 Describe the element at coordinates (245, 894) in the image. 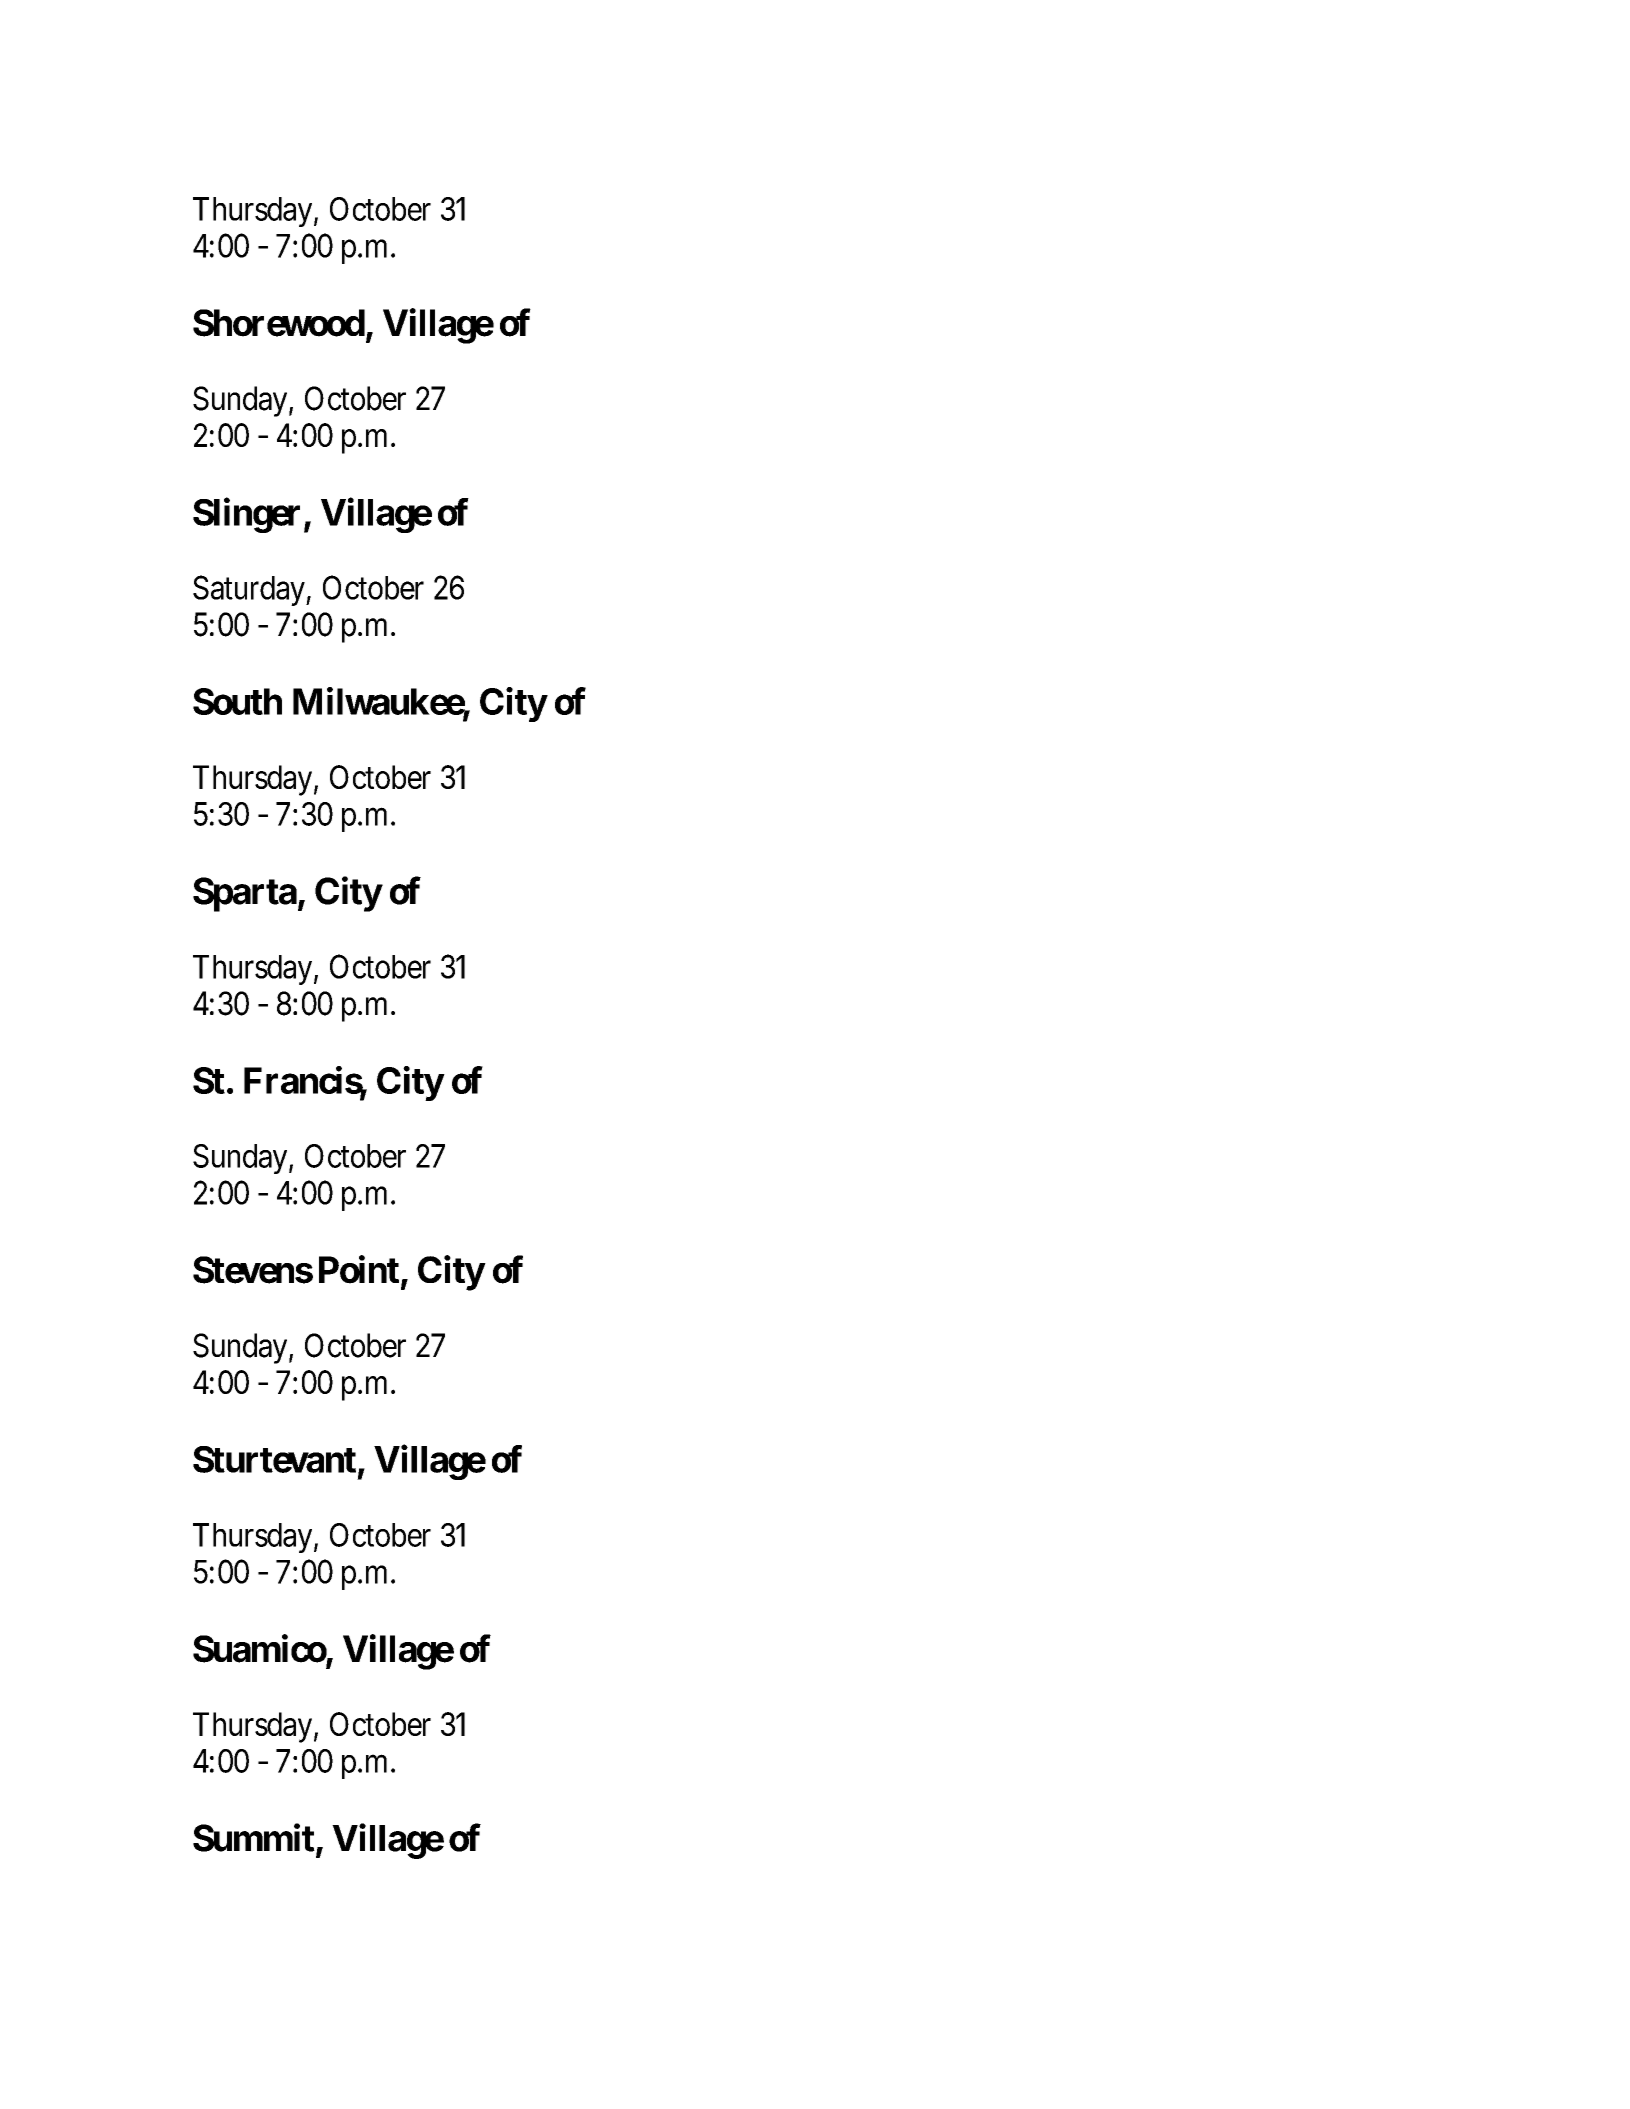

I see `Sparta` at that location.
